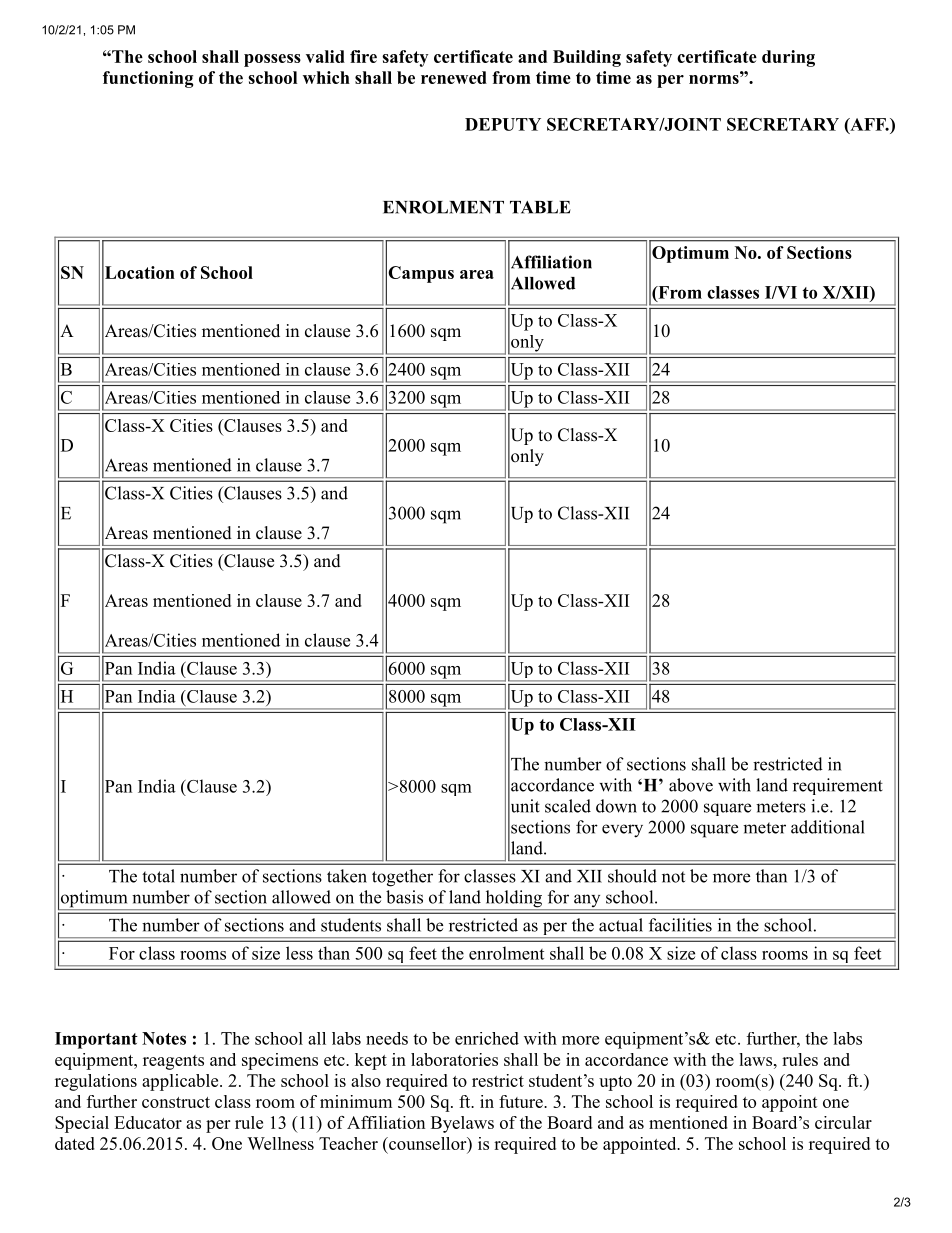 This document has height=1233, width=952. I want to click on DEPUTY, so click(503, 124).
